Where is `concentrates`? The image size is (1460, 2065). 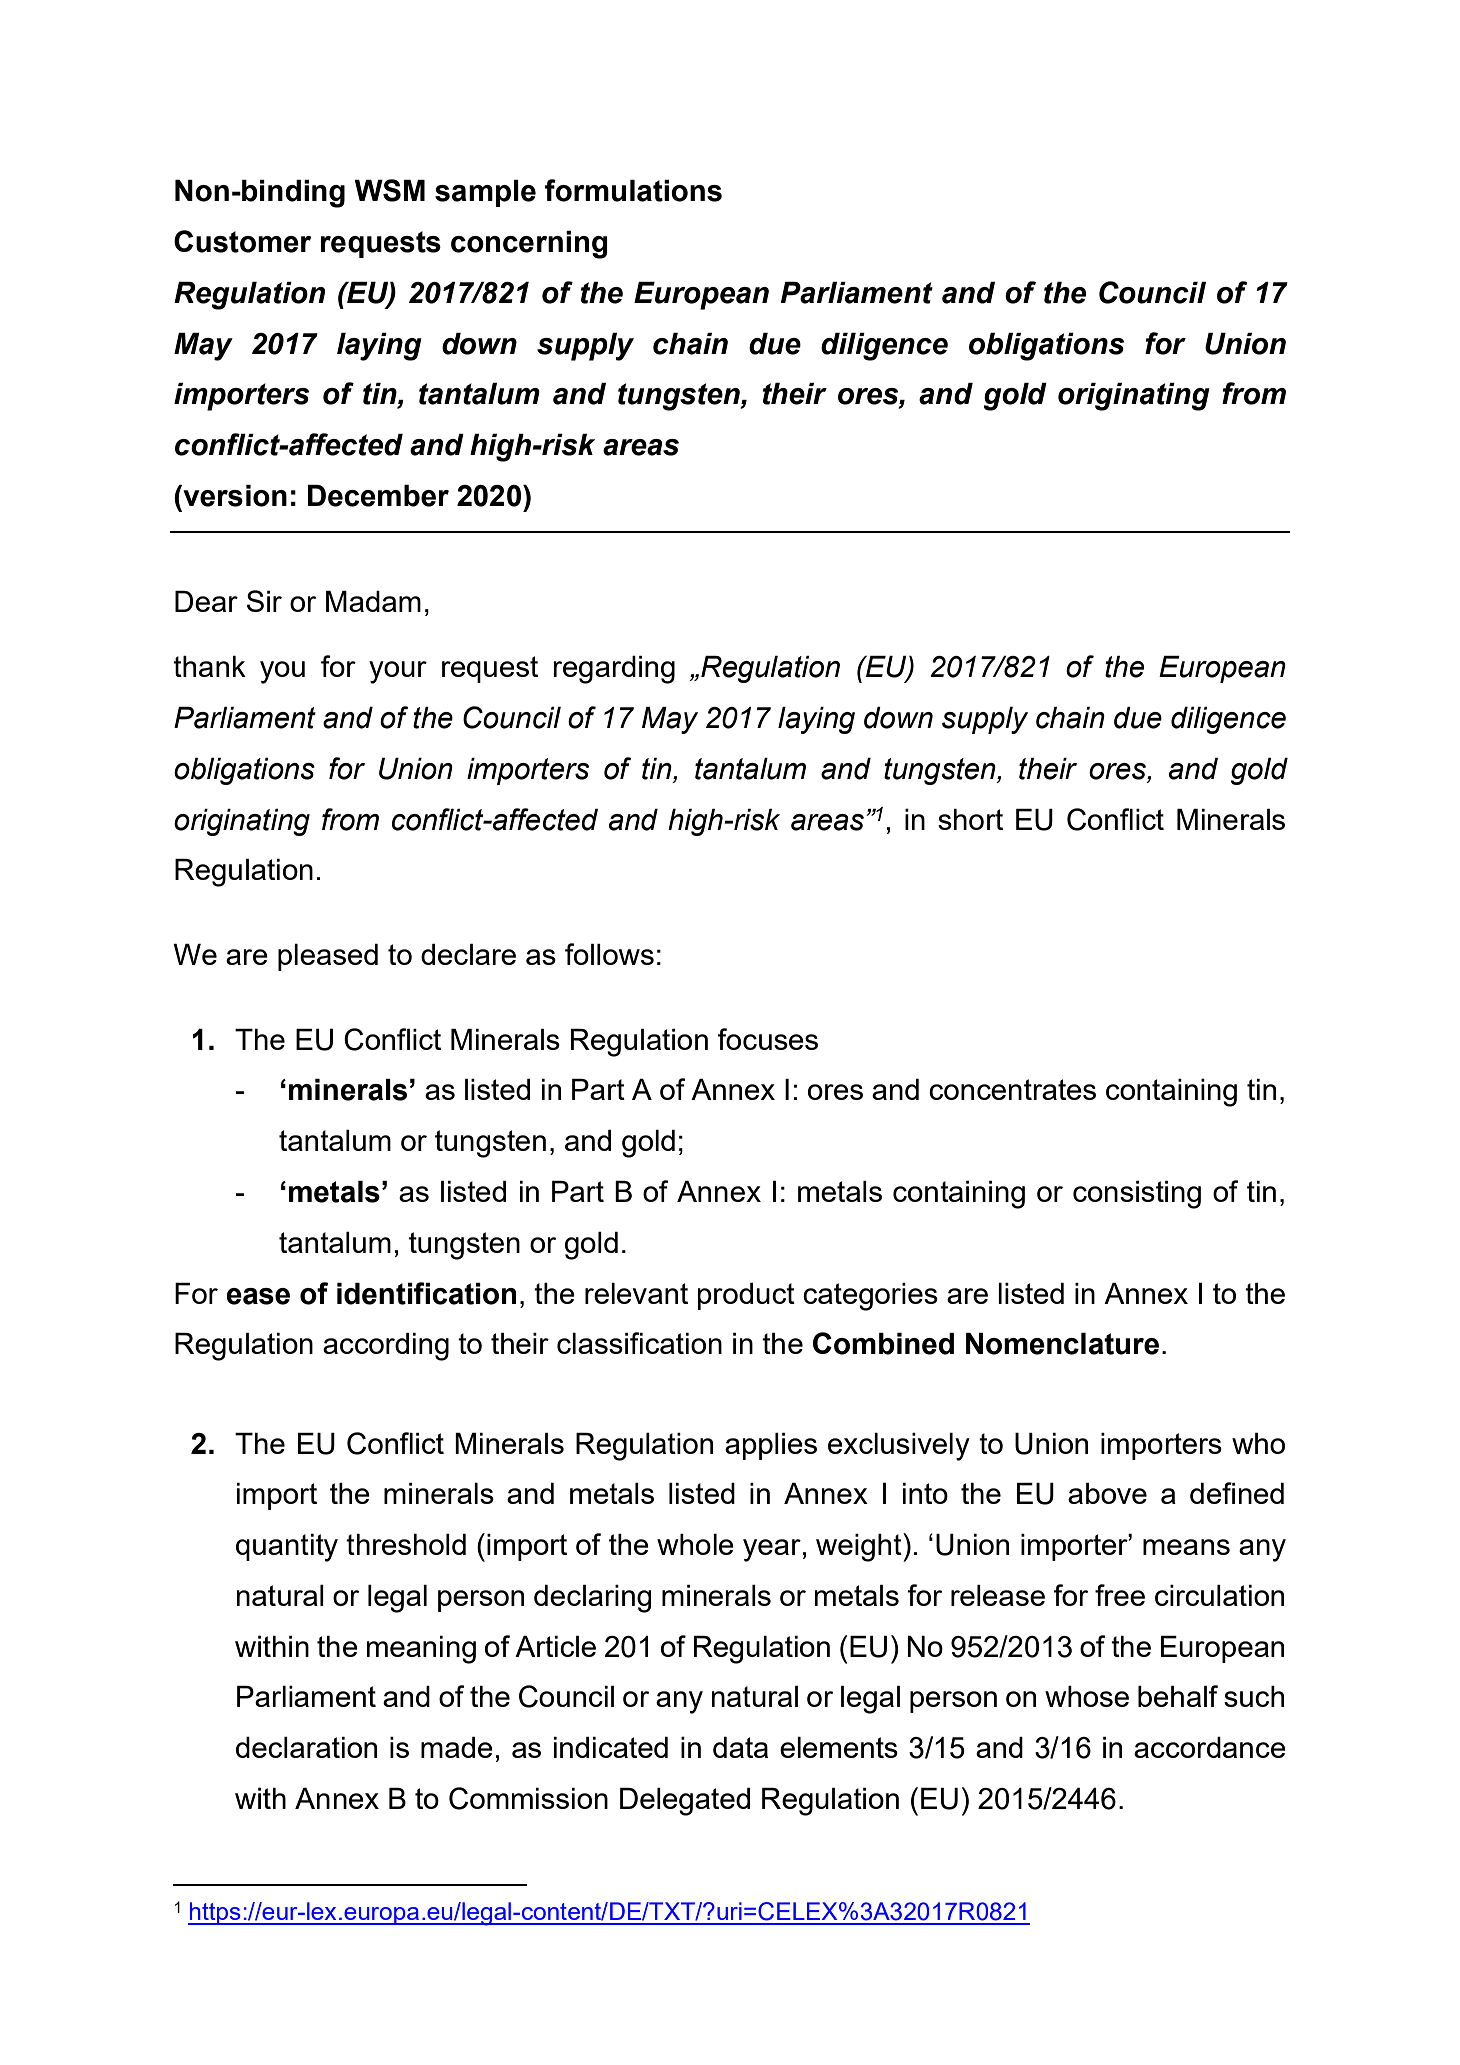 concentrates is located at coordinates (1012, 1089).
